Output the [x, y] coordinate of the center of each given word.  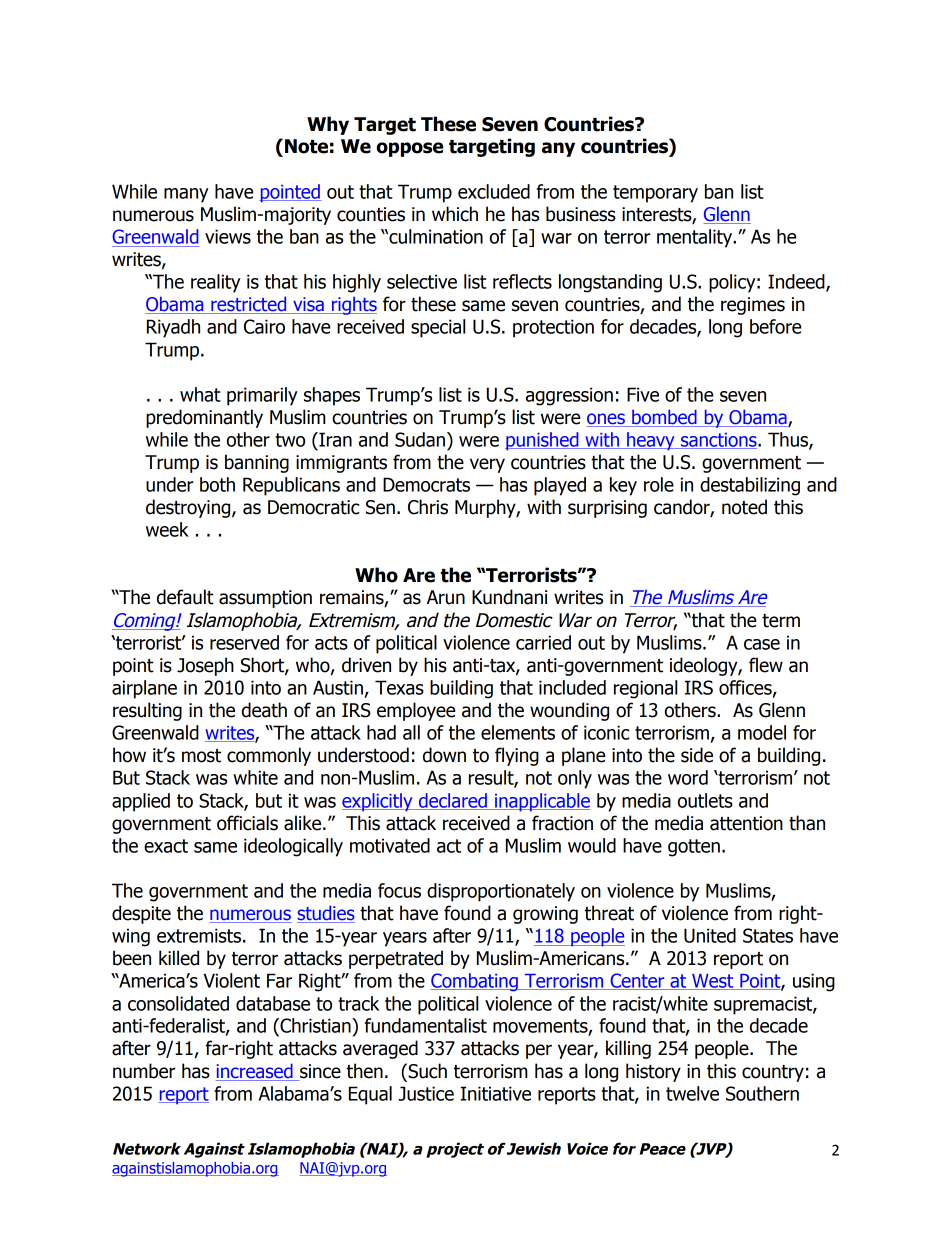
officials [247, 823]
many [186, 195]
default [185, 597]
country [773, 1073]
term [781, 621]
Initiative [496, 1093]
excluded [494, 191]
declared [452, 801]
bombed [664, 418]
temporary [655, 194]
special [438, 328]
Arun [446, 597]
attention [746, 823]
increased [255, 1072]
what [200, 394]
